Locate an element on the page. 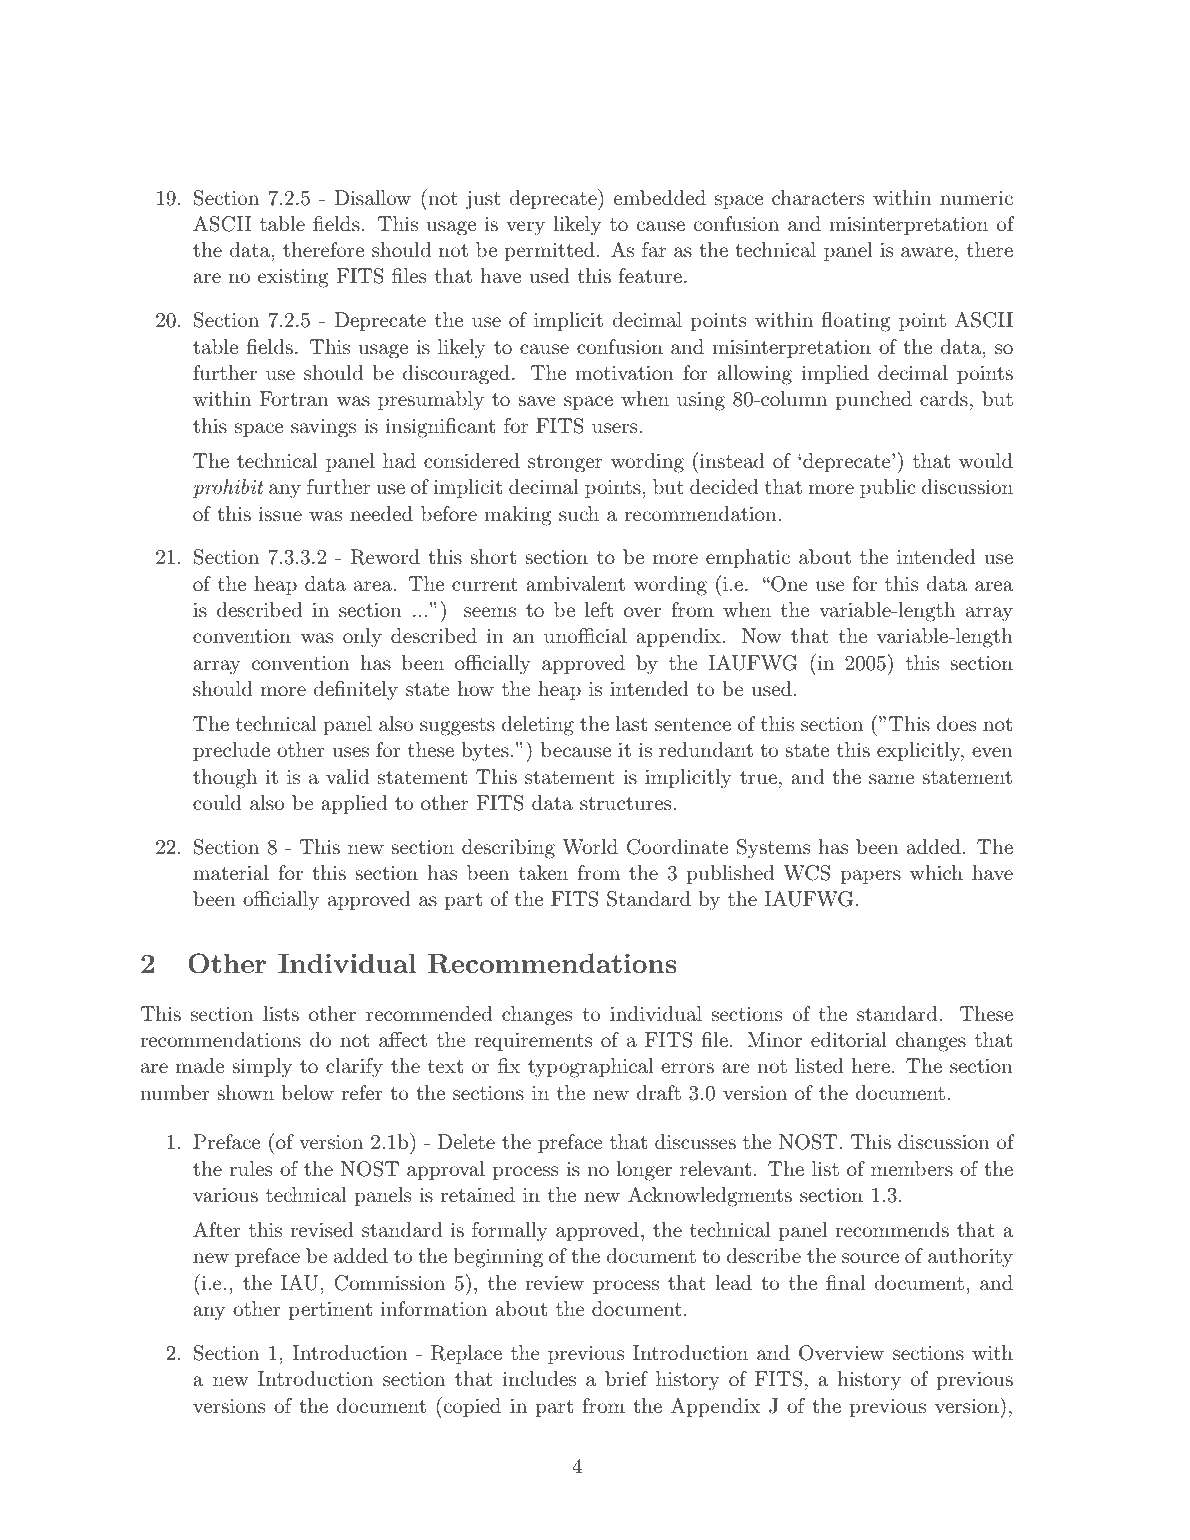 This page has width=1190, height=1540. pertinent is located at coordinates (330, 1311).
